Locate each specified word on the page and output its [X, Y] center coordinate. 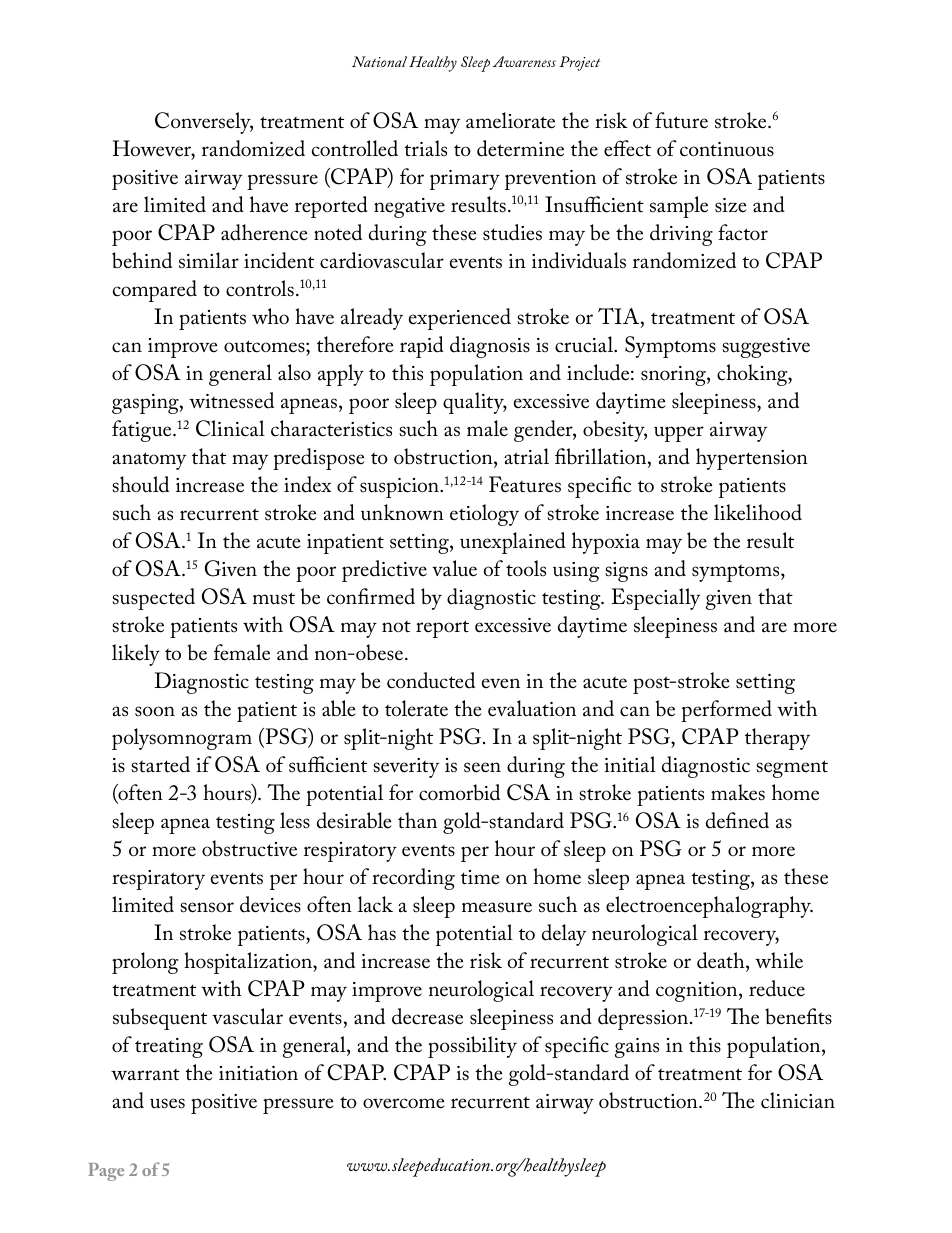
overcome [404, 1103]
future [681, 120]
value [454, 568]
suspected [153, 599]
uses [167, 1103]
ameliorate [510, 120]
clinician [798, 1100]
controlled [355, 148]
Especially [656, 599]
